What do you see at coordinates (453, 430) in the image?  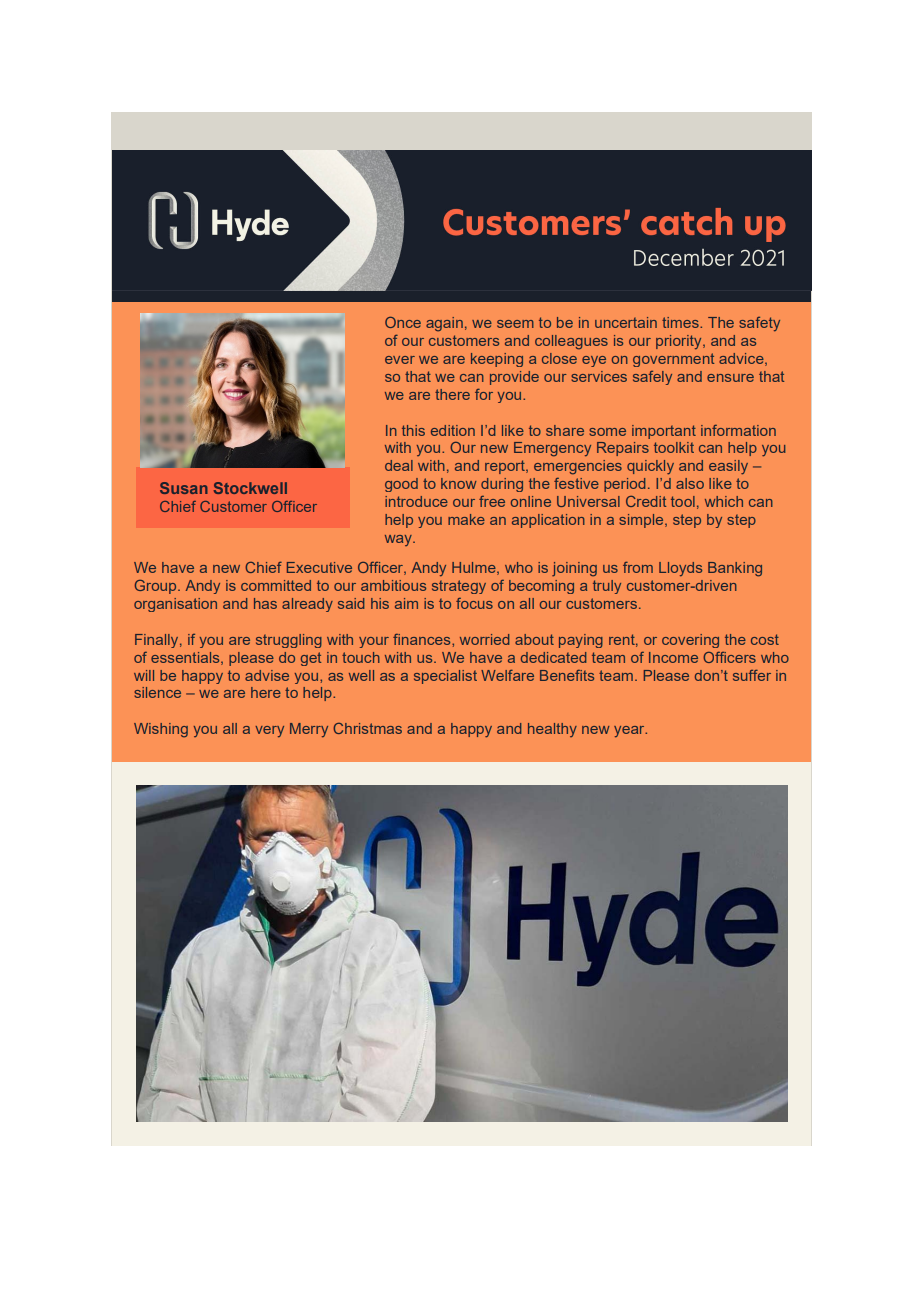 I see `edition` at bounding box center [453, 430].
